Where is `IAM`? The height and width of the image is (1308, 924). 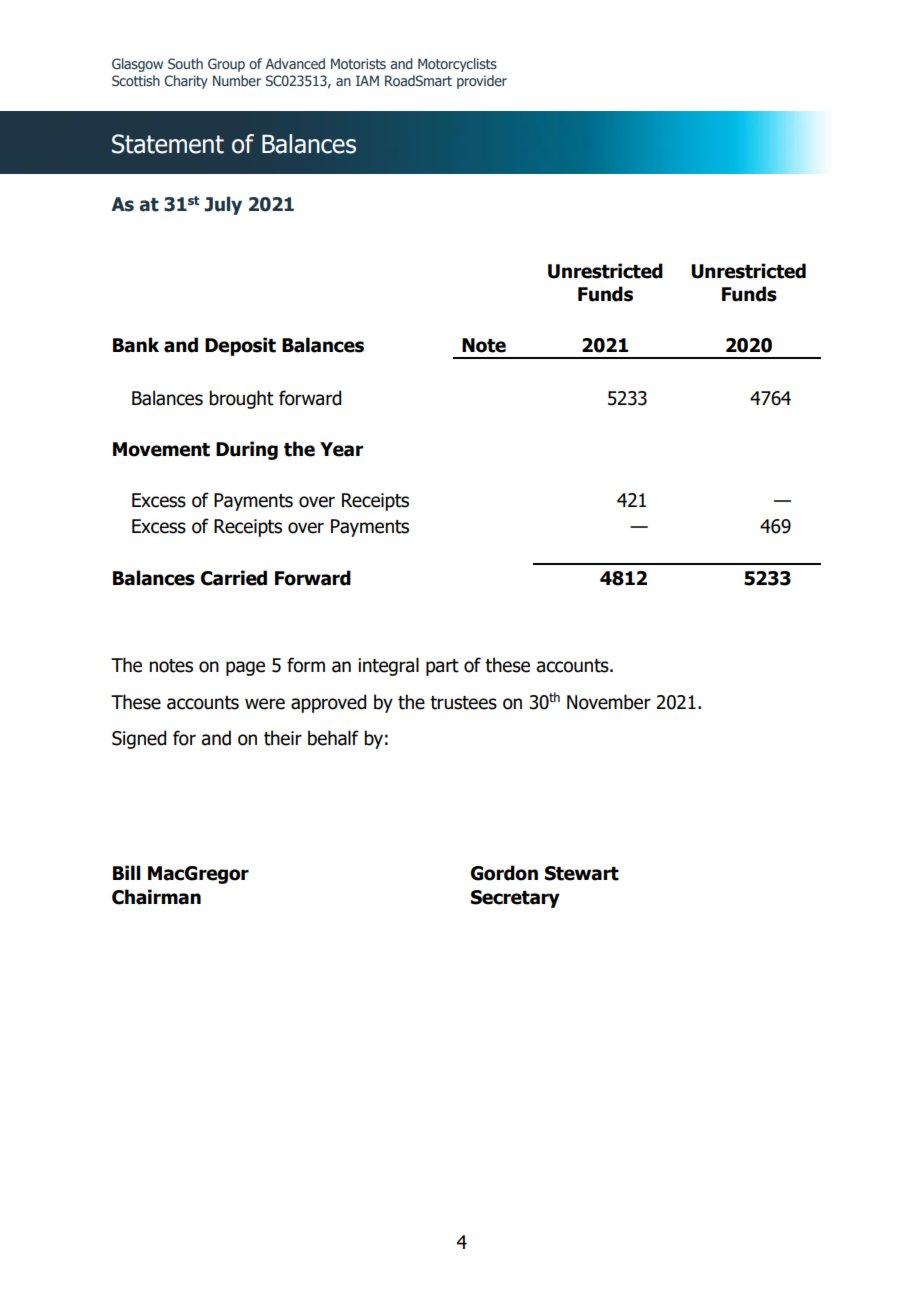 IAM is located at coordinates (367, 80).
